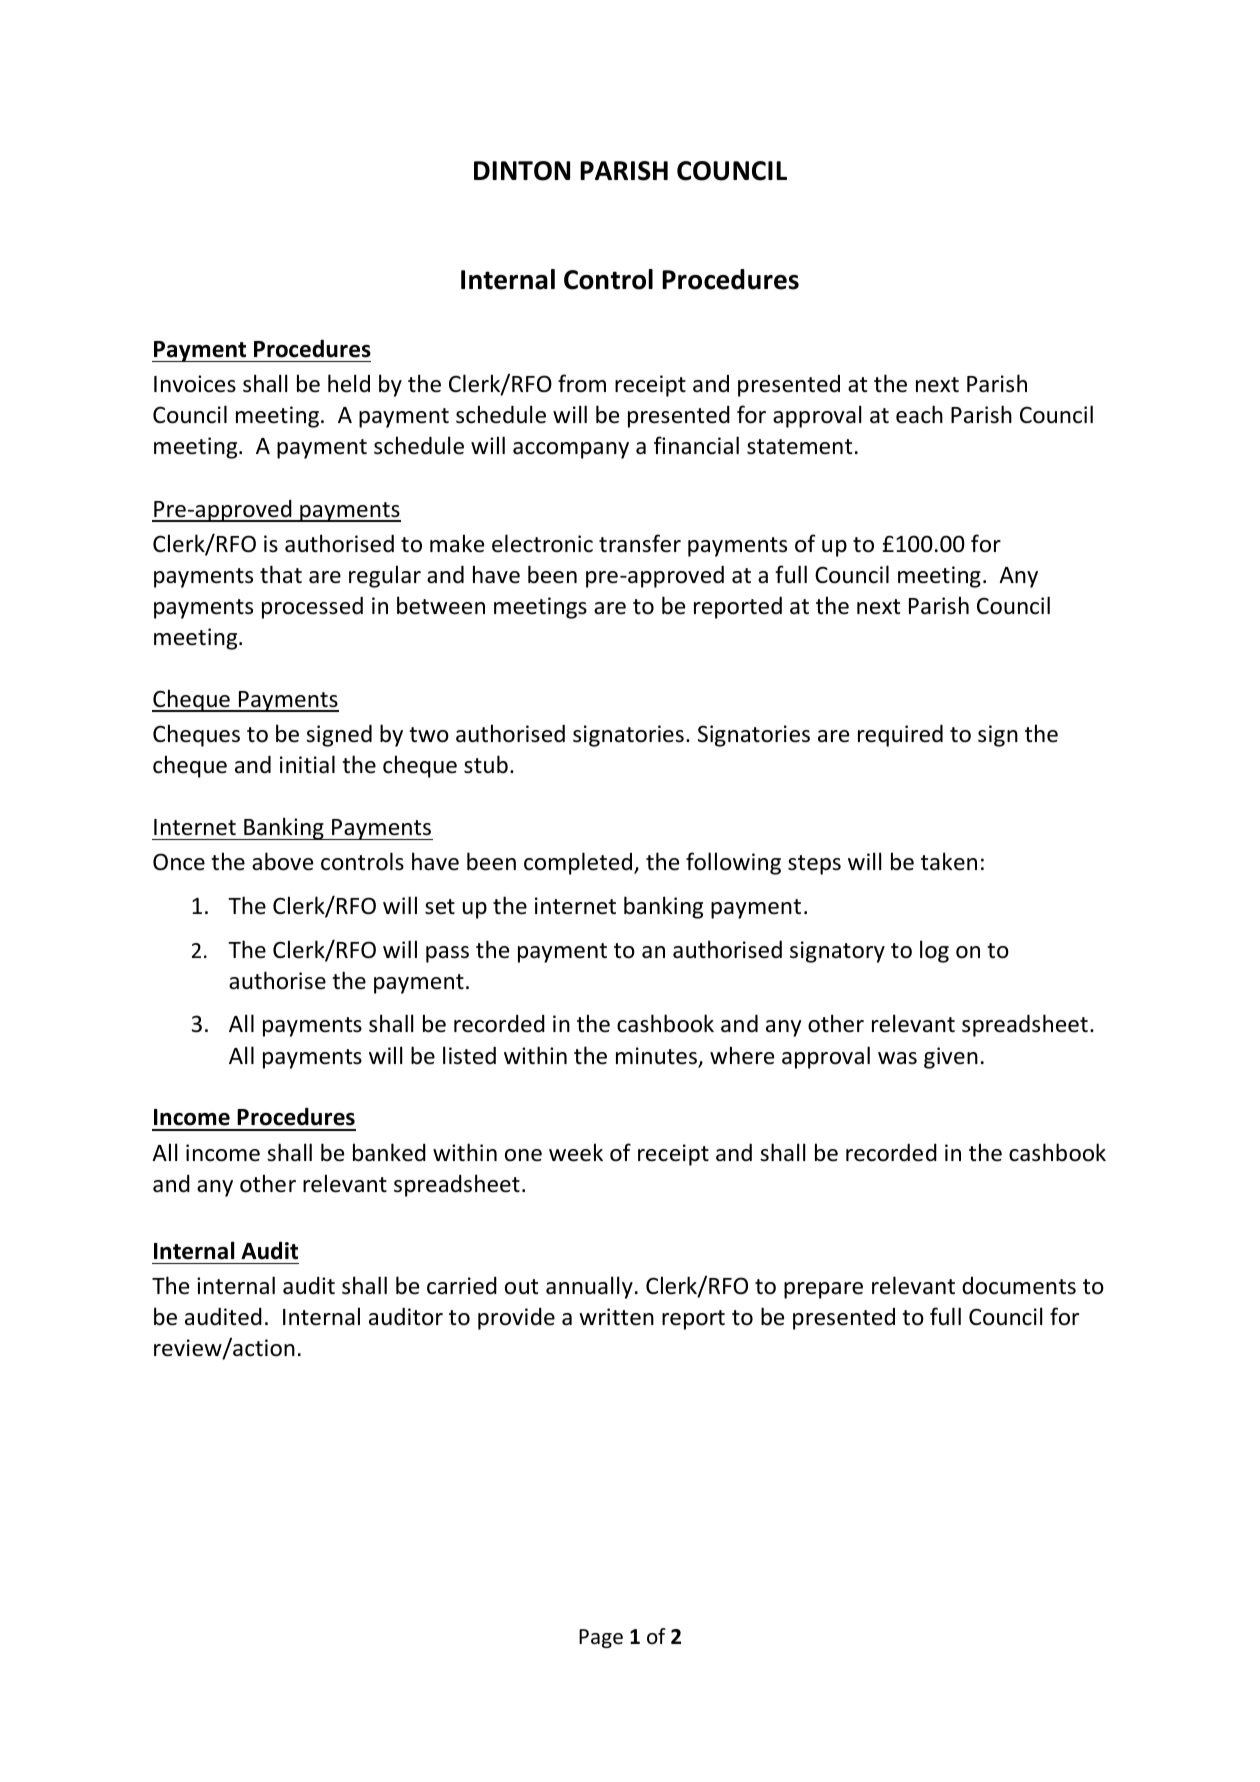  What do you see at coordinates (657, 1057) in the screenshot?
I see `minutes` at bounding box center [657, 1057].
